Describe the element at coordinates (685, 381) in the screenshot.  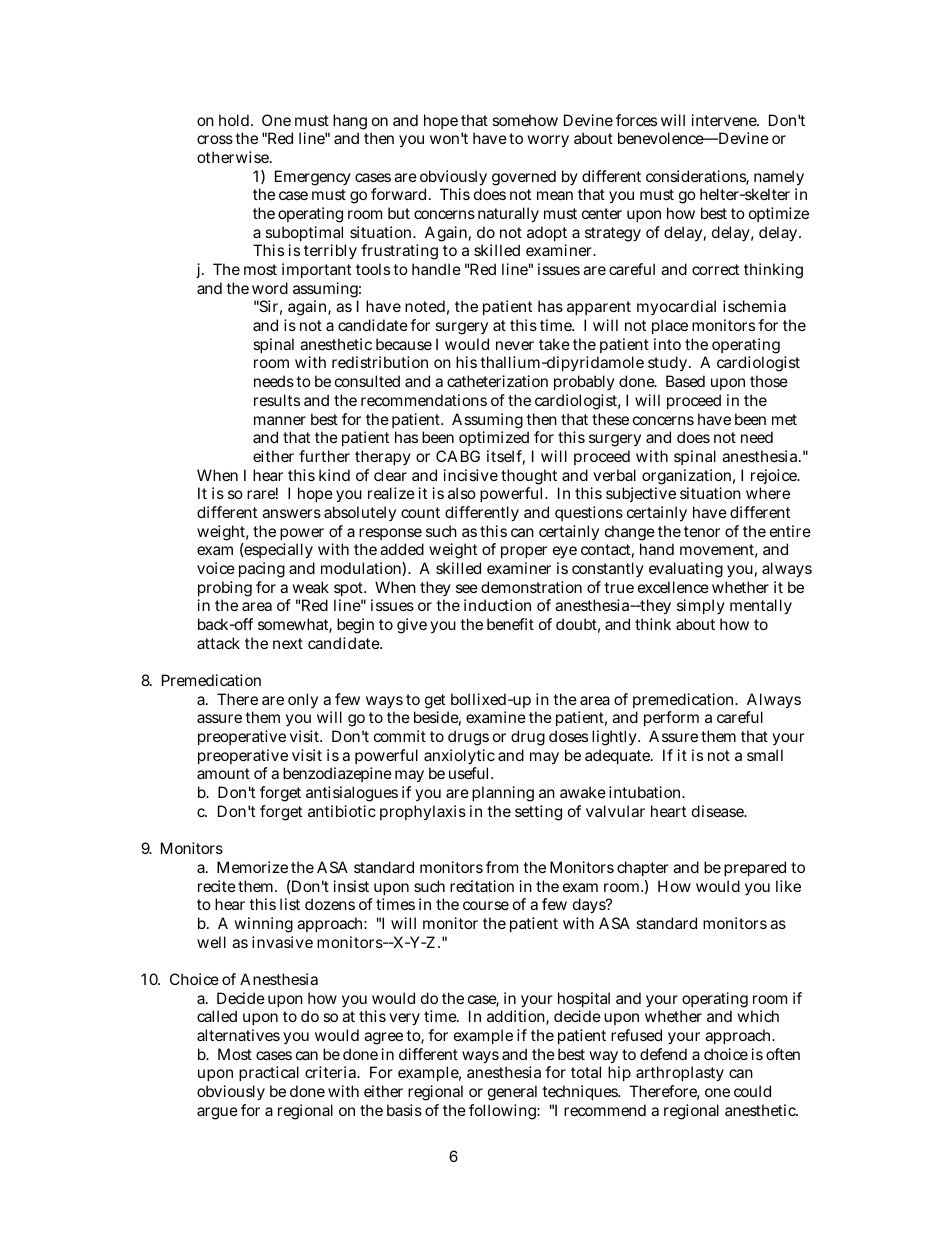
I see `Based` at that location.
